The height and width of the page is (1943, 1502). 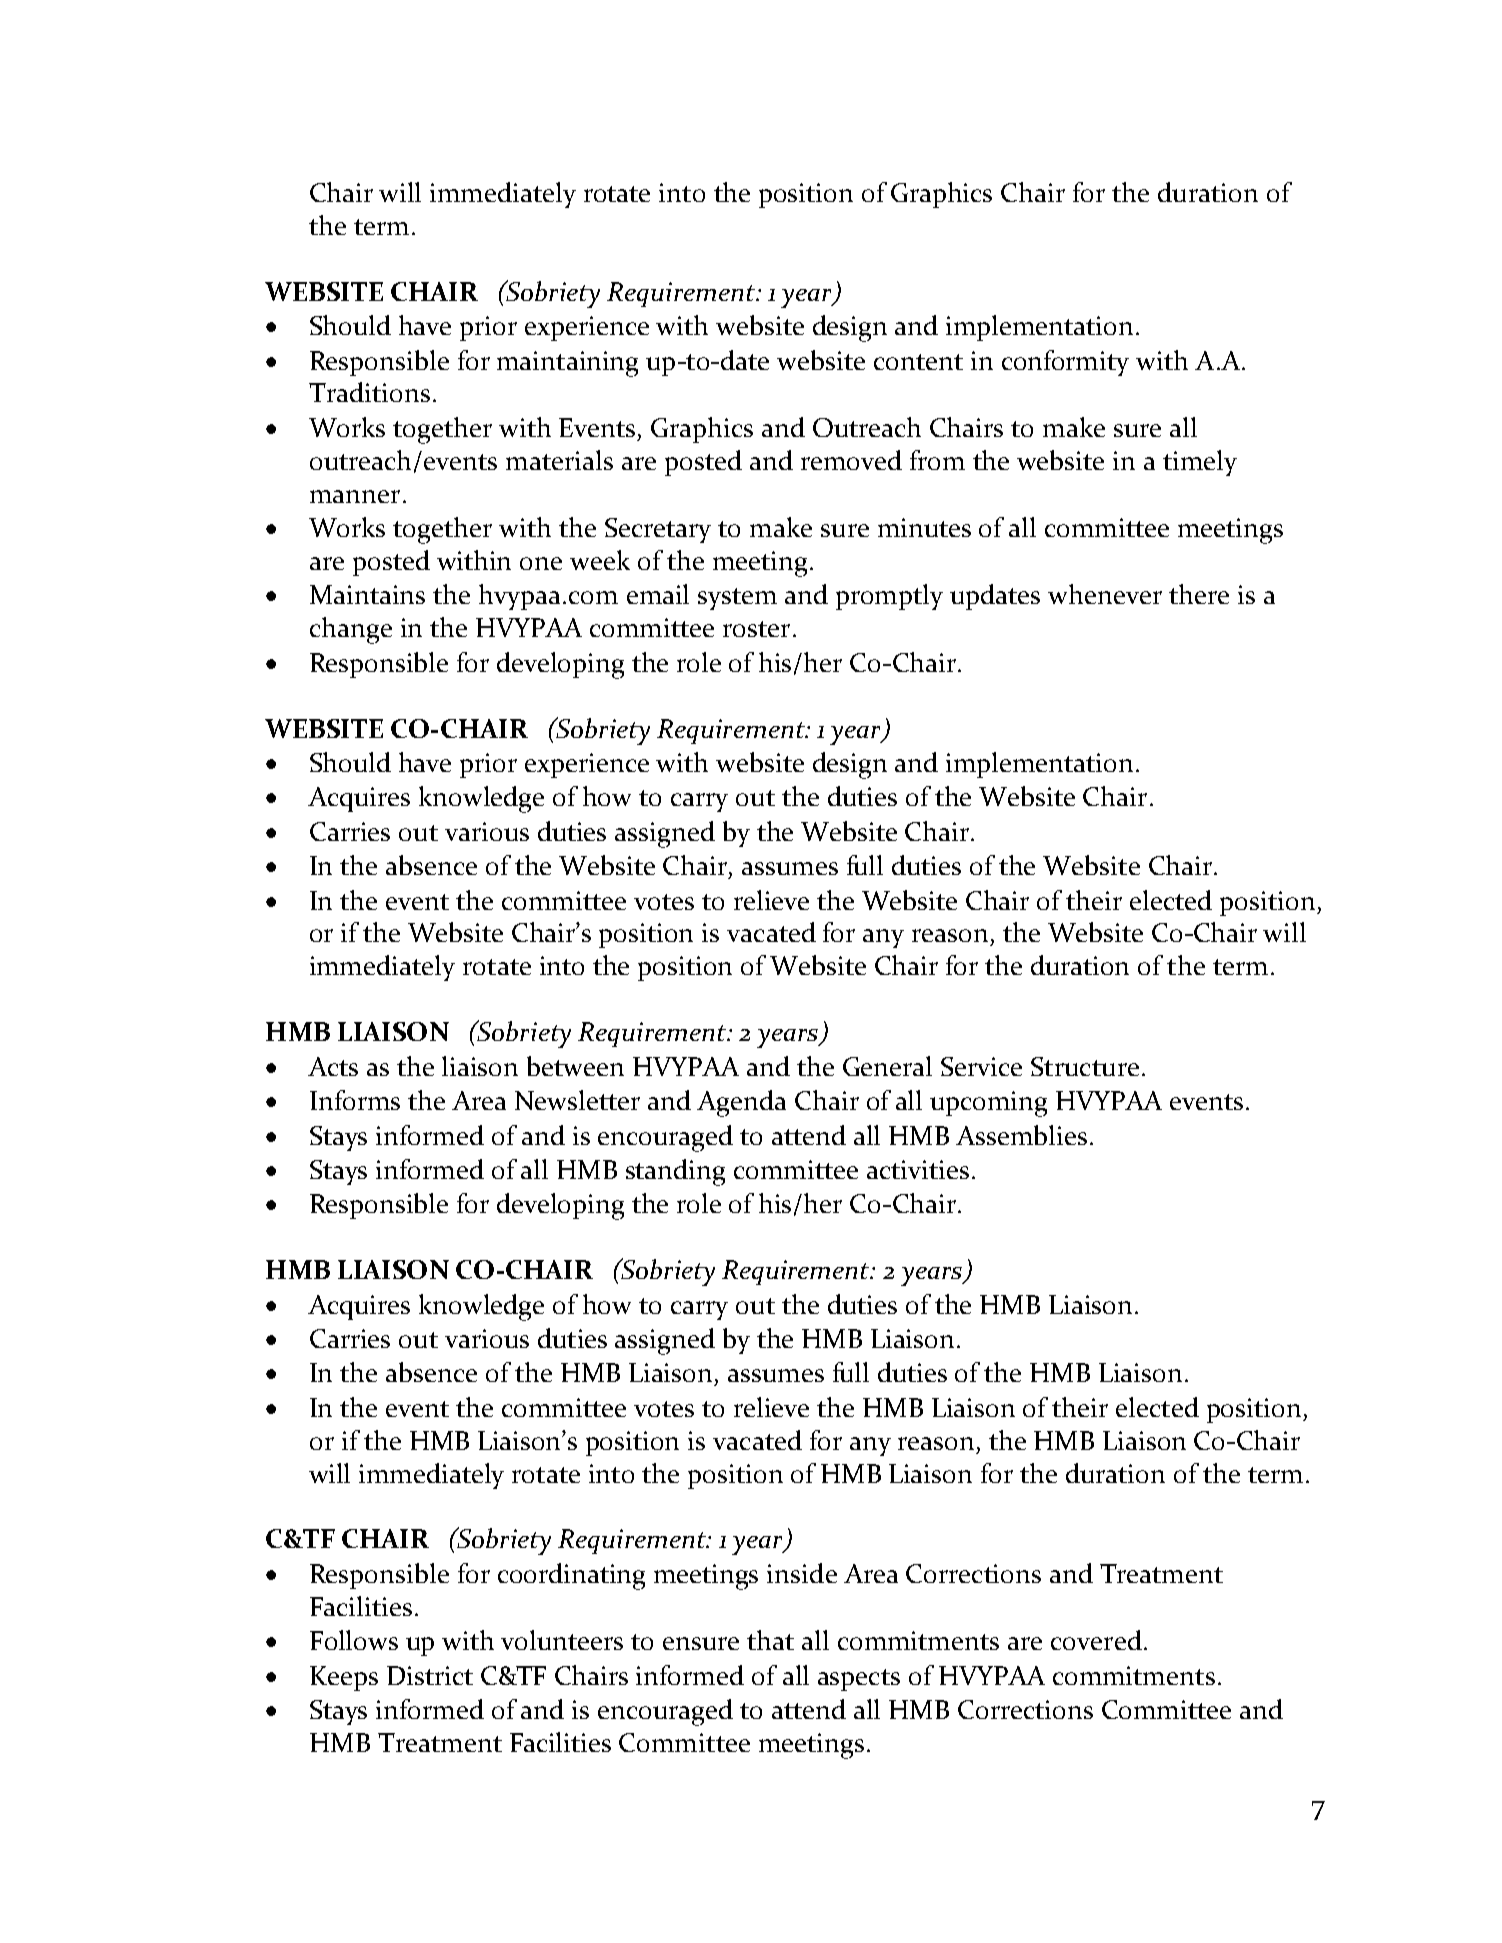 What do you see at coordinates (1105, 594) in the page?
I see `whenever` at bounding box center [1105, 594].
